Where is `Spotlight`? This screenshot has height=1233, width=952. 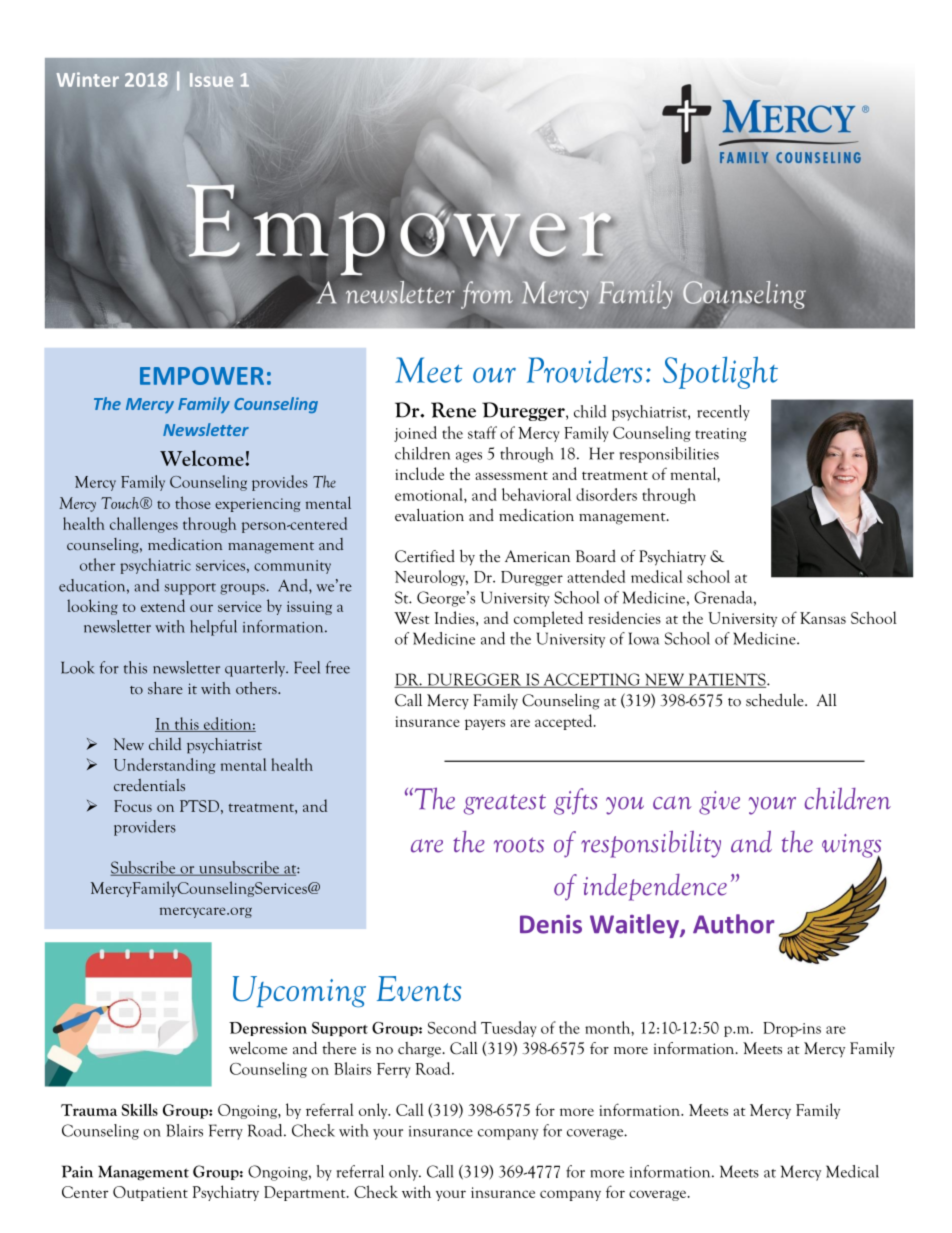
Spotlight is located at coordinates (720, 372).
